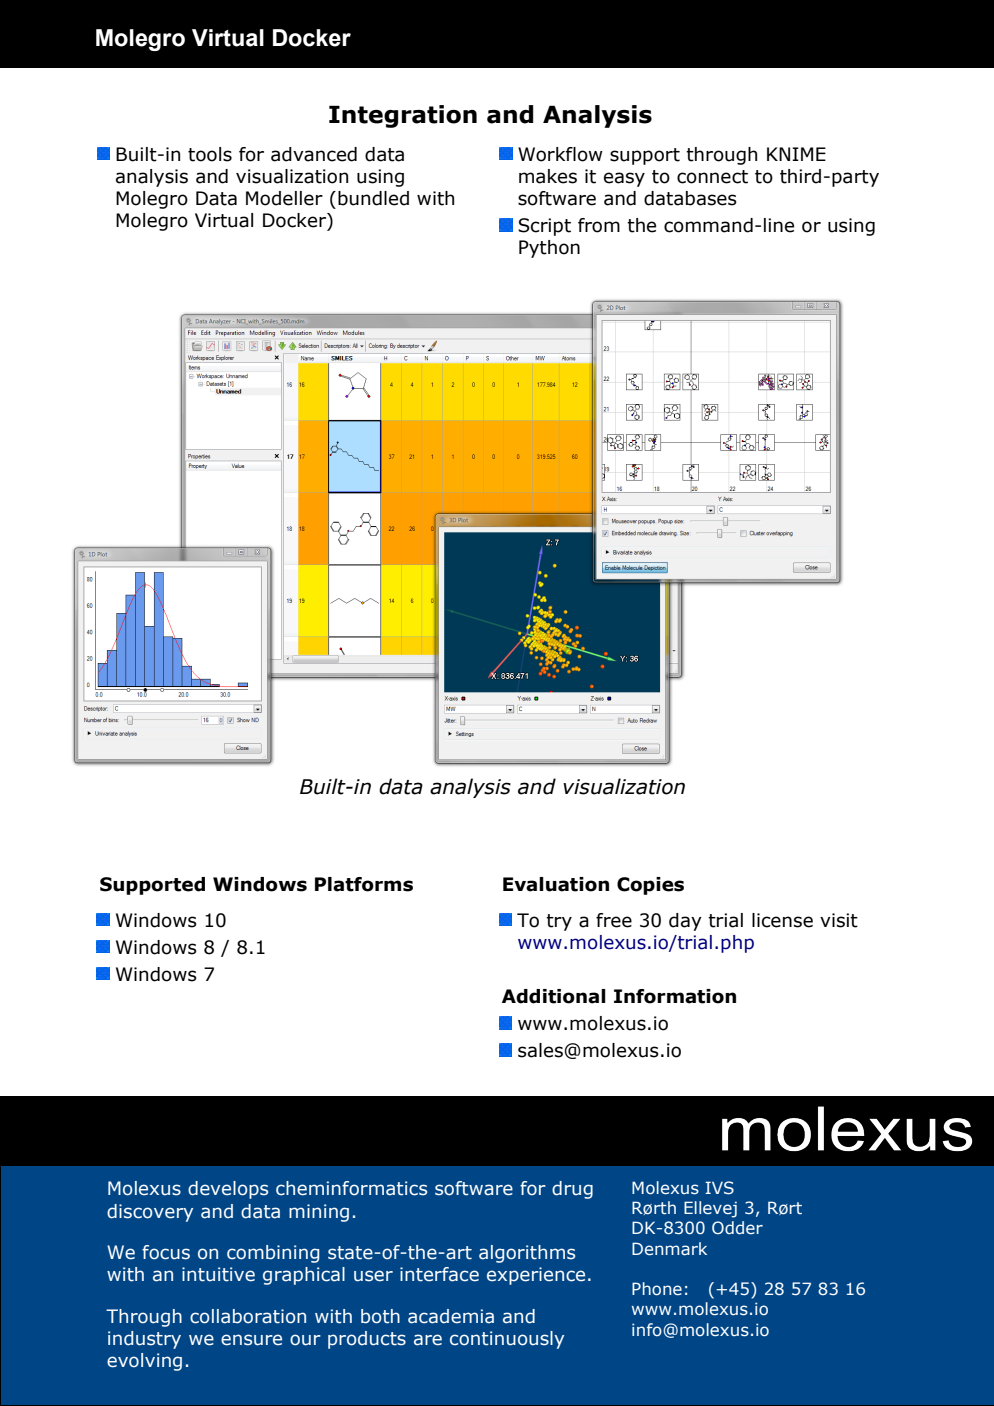 The height and width of the document is (1406, 994). I want to click on Platforms, so click(364, 884).
